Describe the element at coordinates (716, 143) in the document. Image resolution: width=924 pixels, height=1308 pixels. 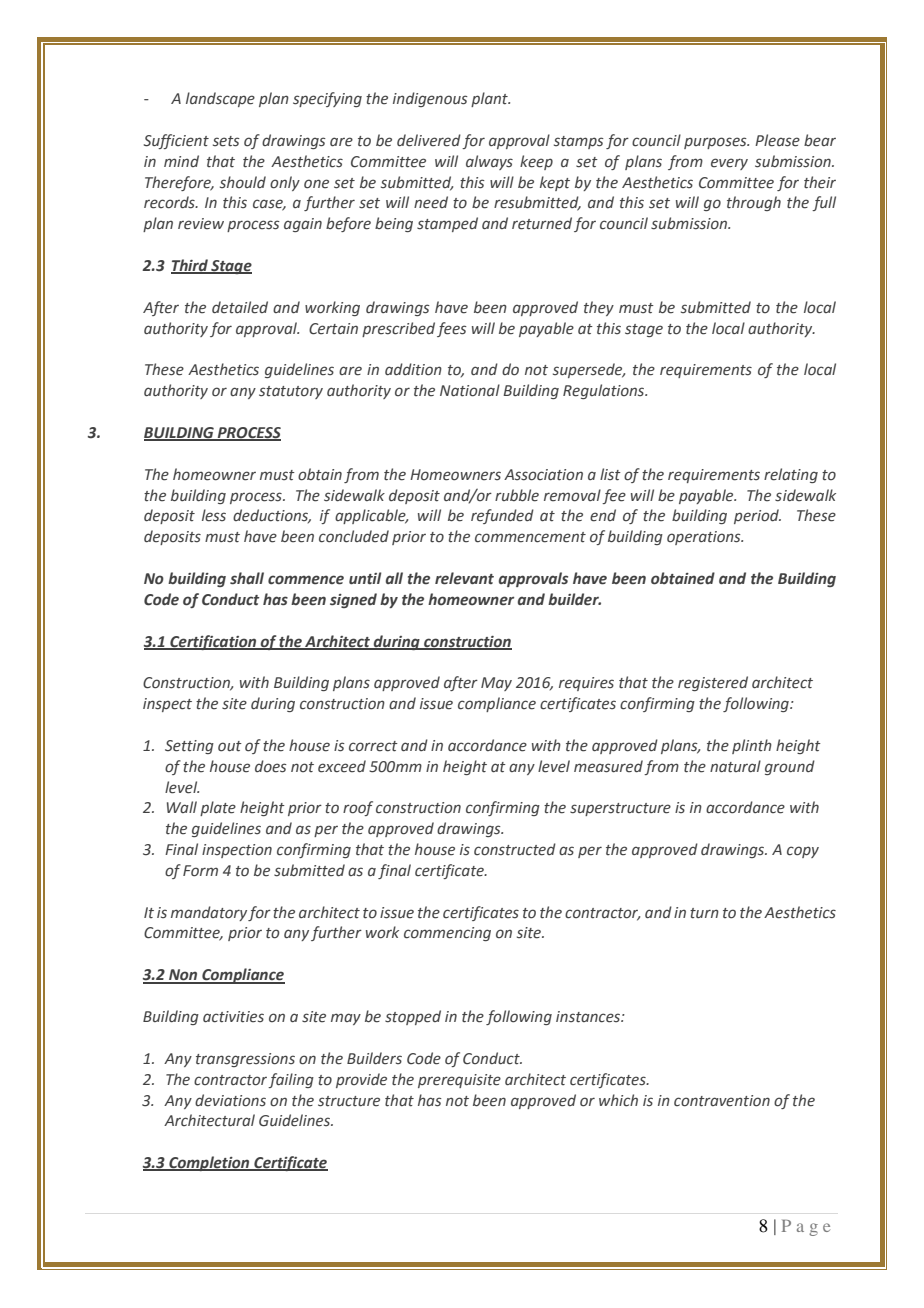
I see `purposes` at that location.
